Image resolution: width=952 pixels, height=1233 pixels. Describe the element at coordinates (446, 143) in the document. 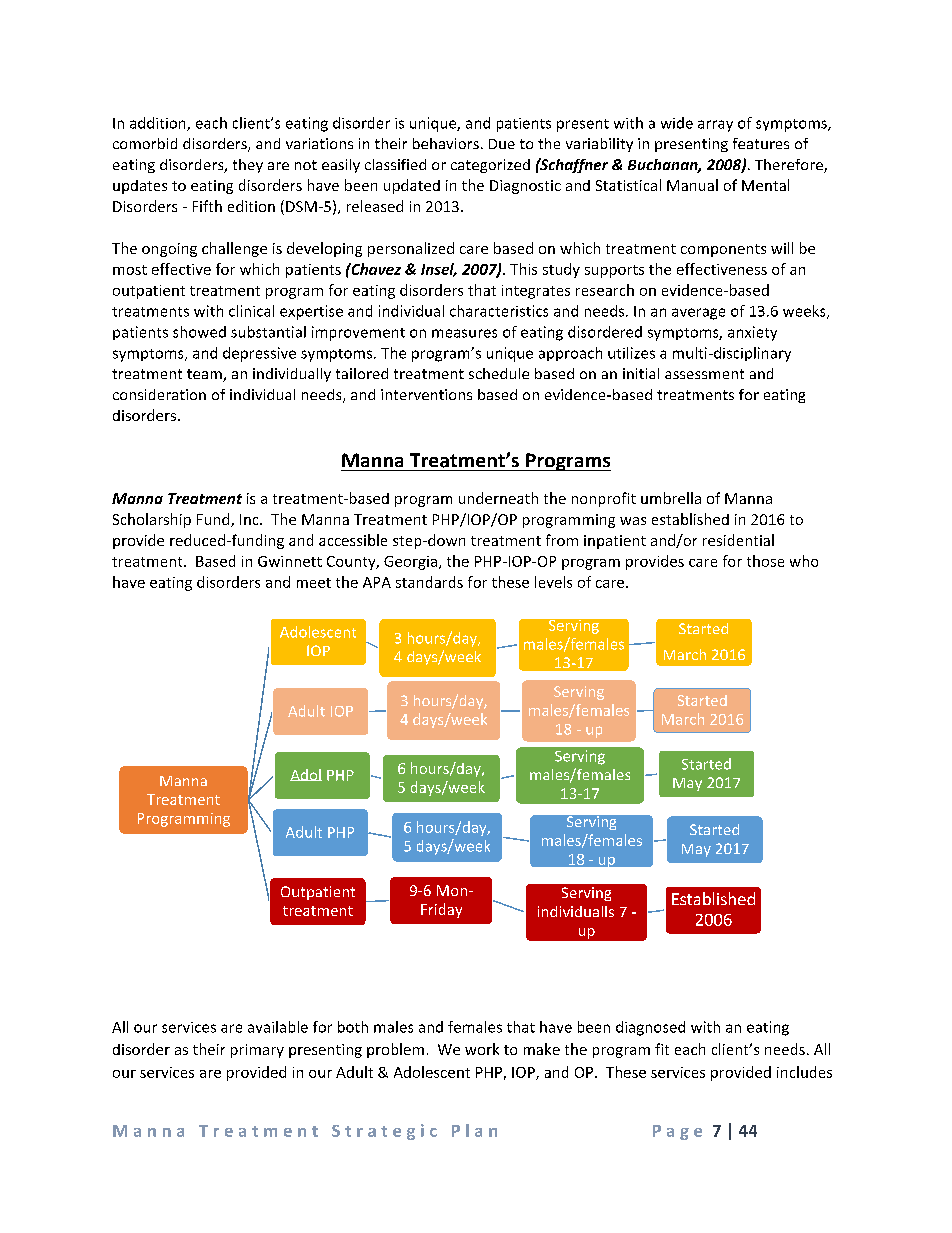

I see `behaviors` at that location.
